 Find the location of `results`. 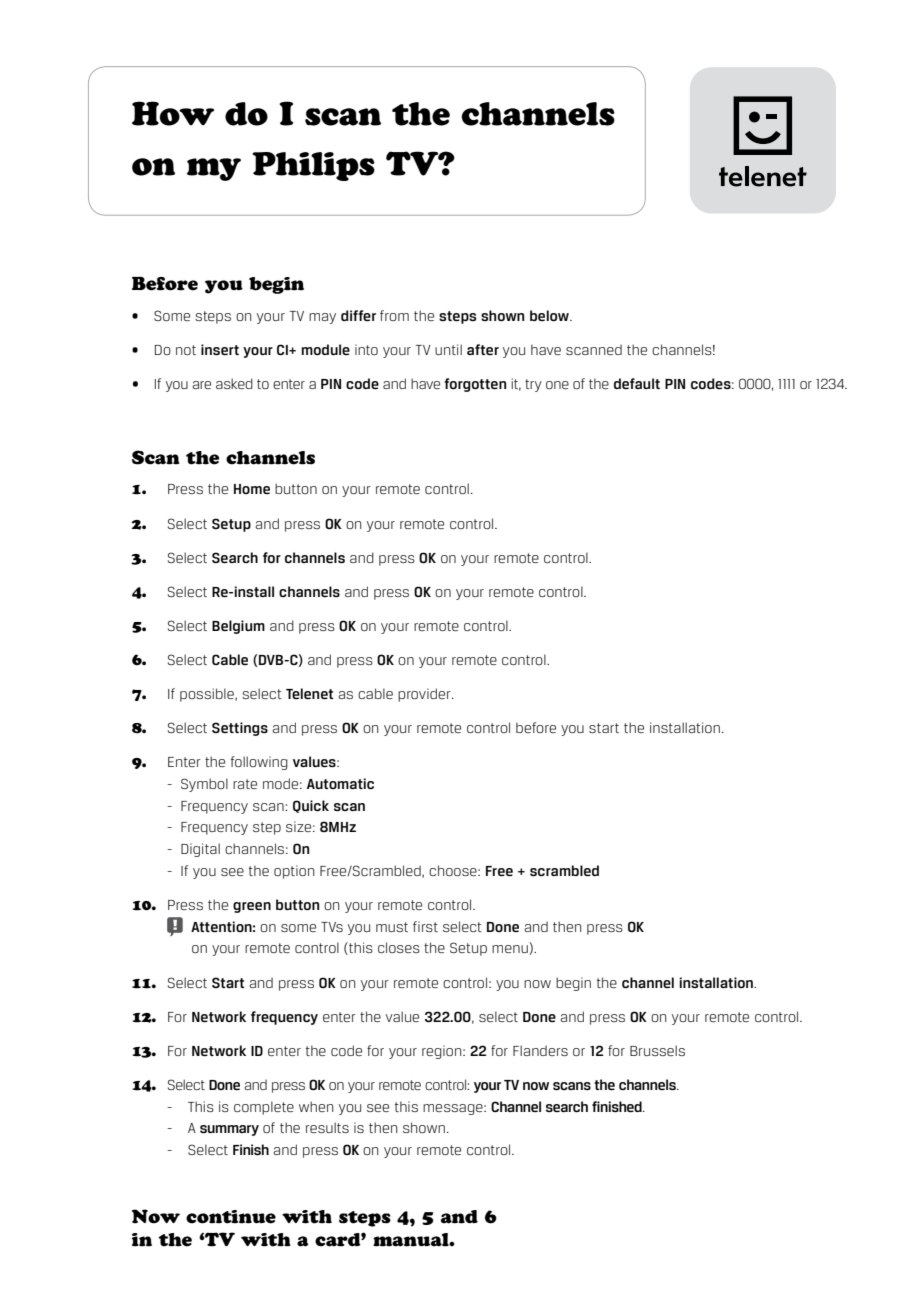

results is located at coordinates (327, 1127).
